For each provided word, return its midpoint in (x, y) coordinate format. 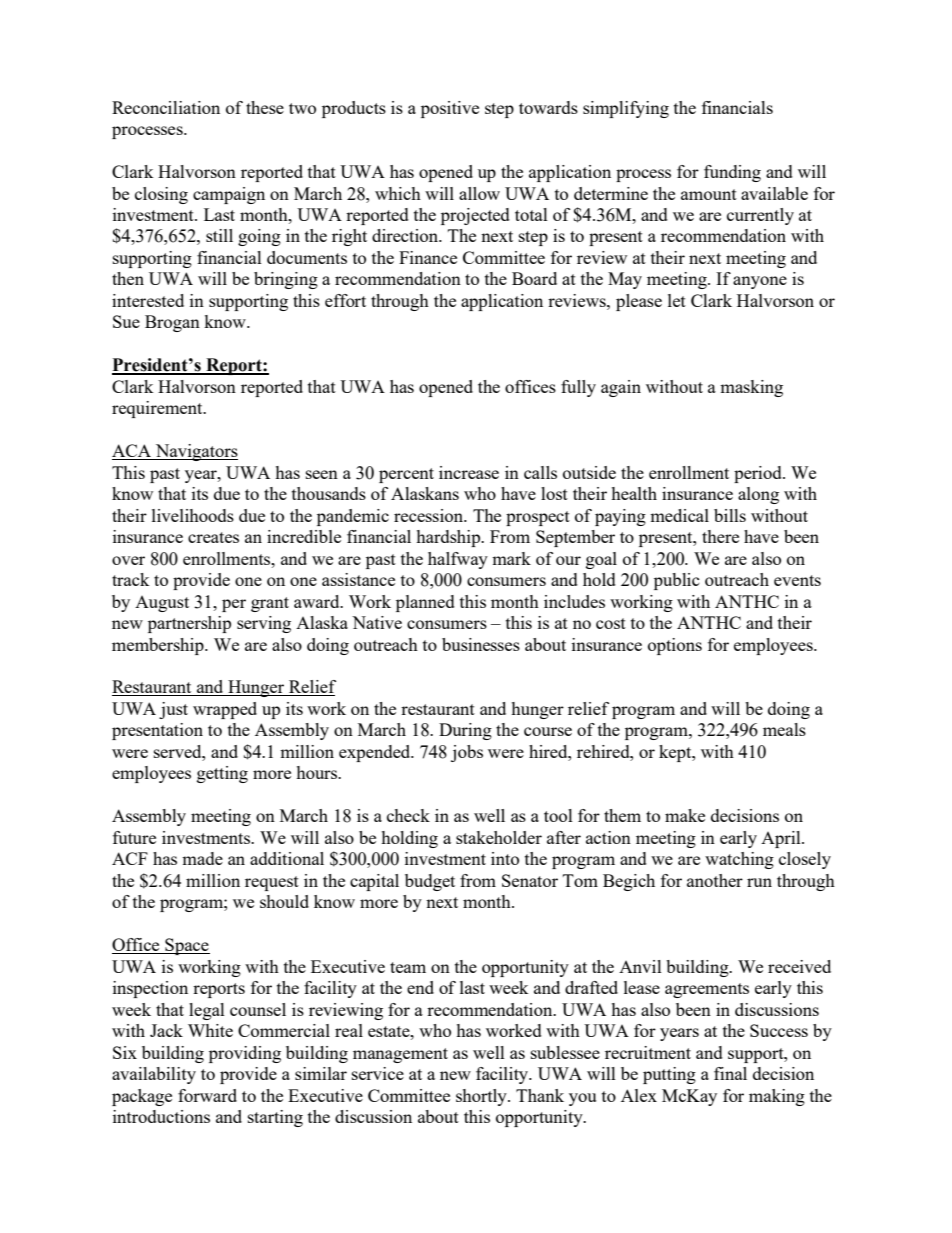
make (685, 815)
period (759, 474)
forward (207, 1095)
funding (732, 173)
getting (222, 774)
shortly (482, 1097)
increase (469, 472)
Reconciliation (166, 107)
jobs (467, 753)
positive (450, 109)
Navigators (195, 452)
